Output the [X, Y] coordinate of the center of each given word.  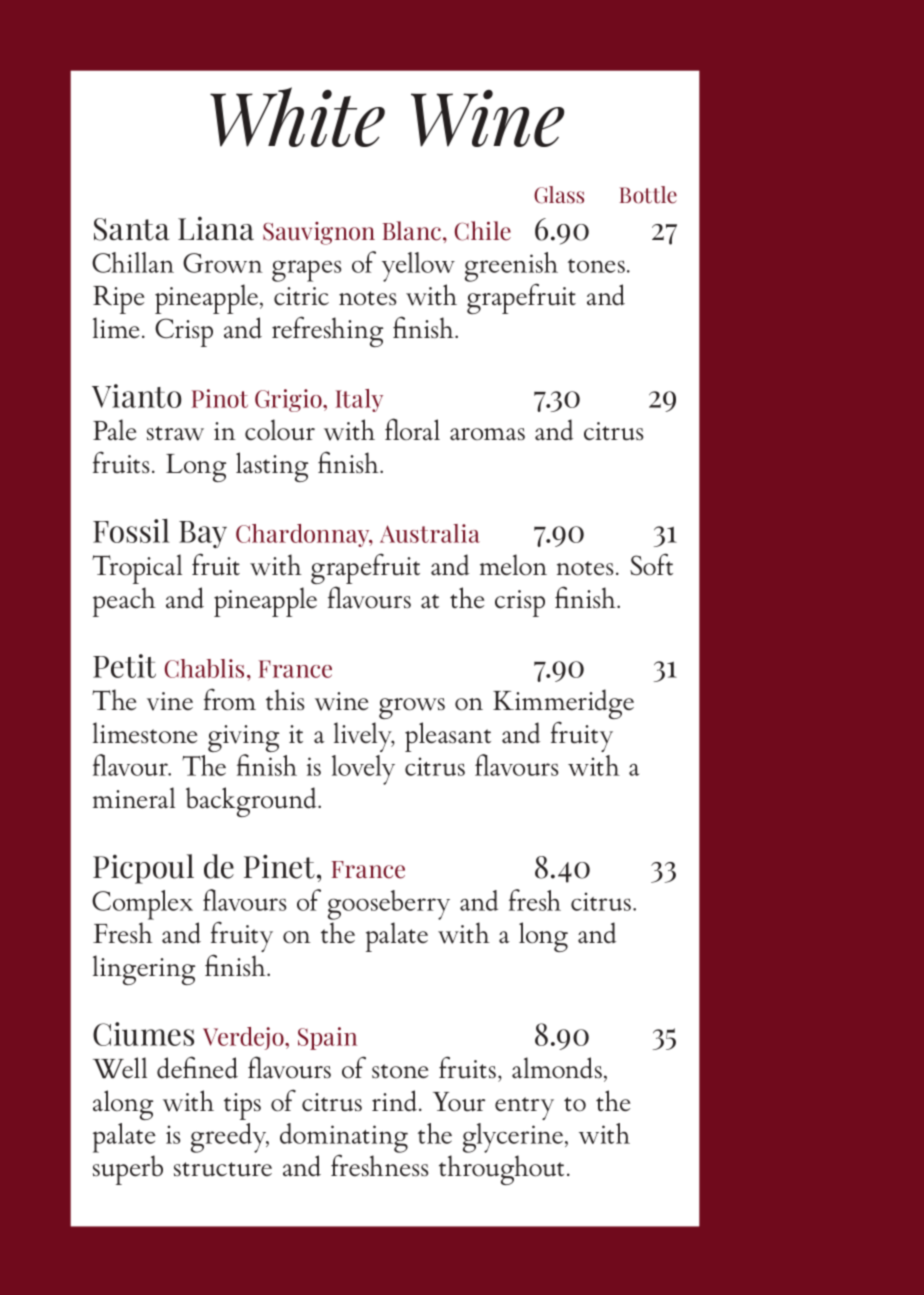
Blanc [411, 231]
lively [364, 737]
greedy [230, 1138]
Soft [651, 564]
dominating [344, 1139]
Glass [559, 195]
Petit [124, 666]
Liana [216, 228]
